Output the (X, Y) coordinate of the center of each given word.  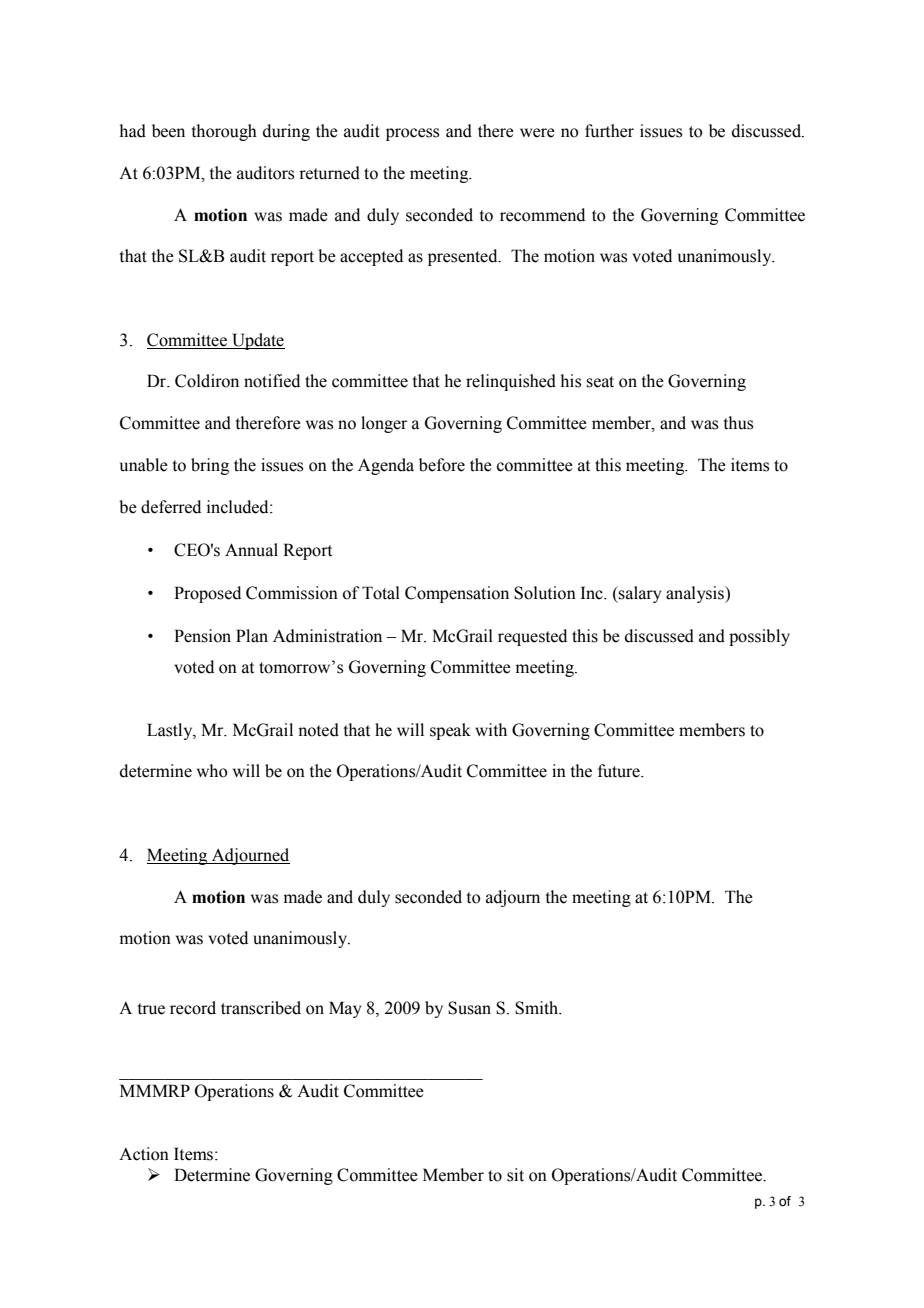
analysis (696, 594)
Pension (202, 636)
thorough (224, 132)
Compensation (457, 594)
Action (144, 1154)
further (609, 131)
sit (515, 1175)
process (412, 134)
